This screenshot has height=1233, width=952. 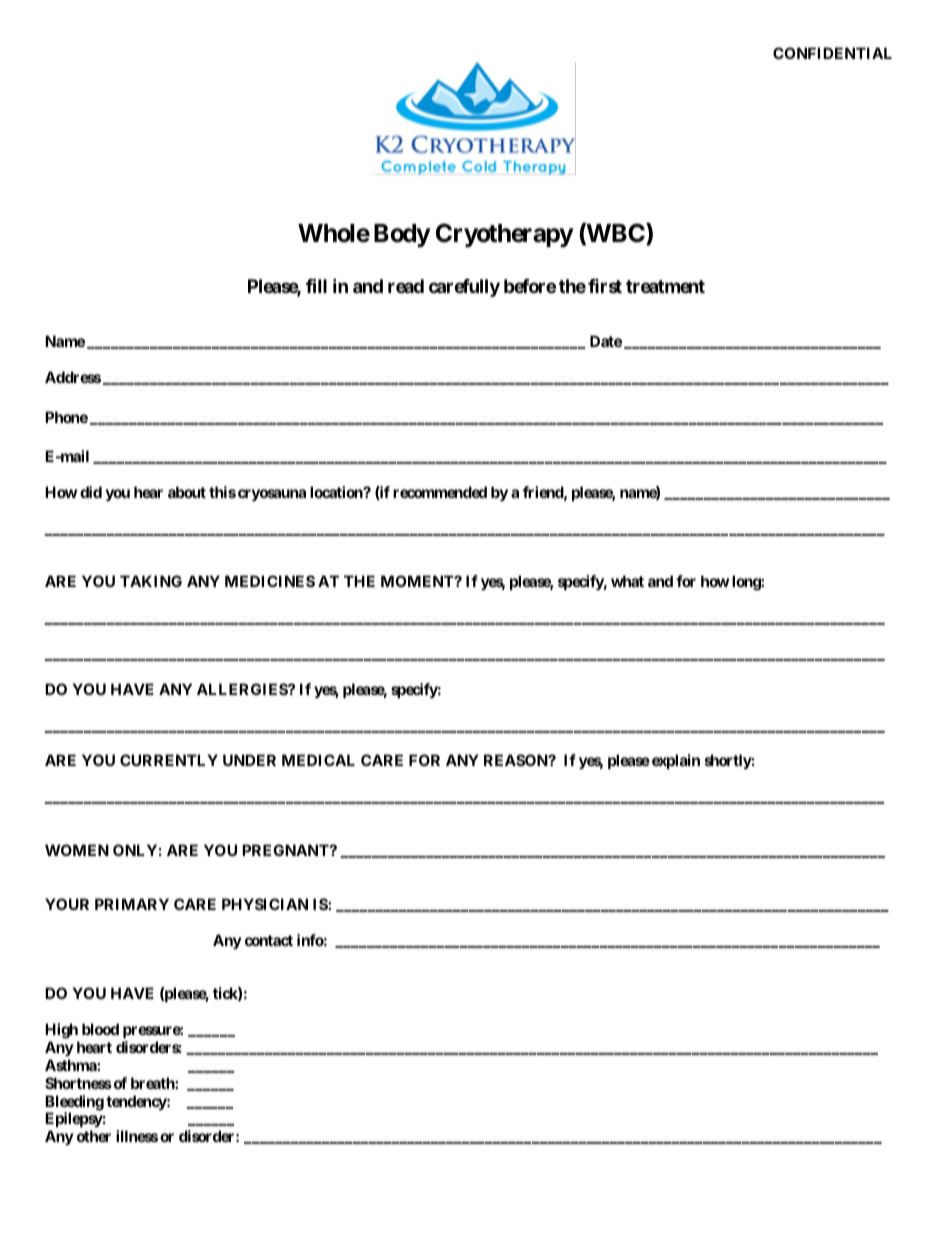 What do you see at coordinates (100, 1029) in the screenshot?
I see `blood` at bounding box center [100, 1029].
